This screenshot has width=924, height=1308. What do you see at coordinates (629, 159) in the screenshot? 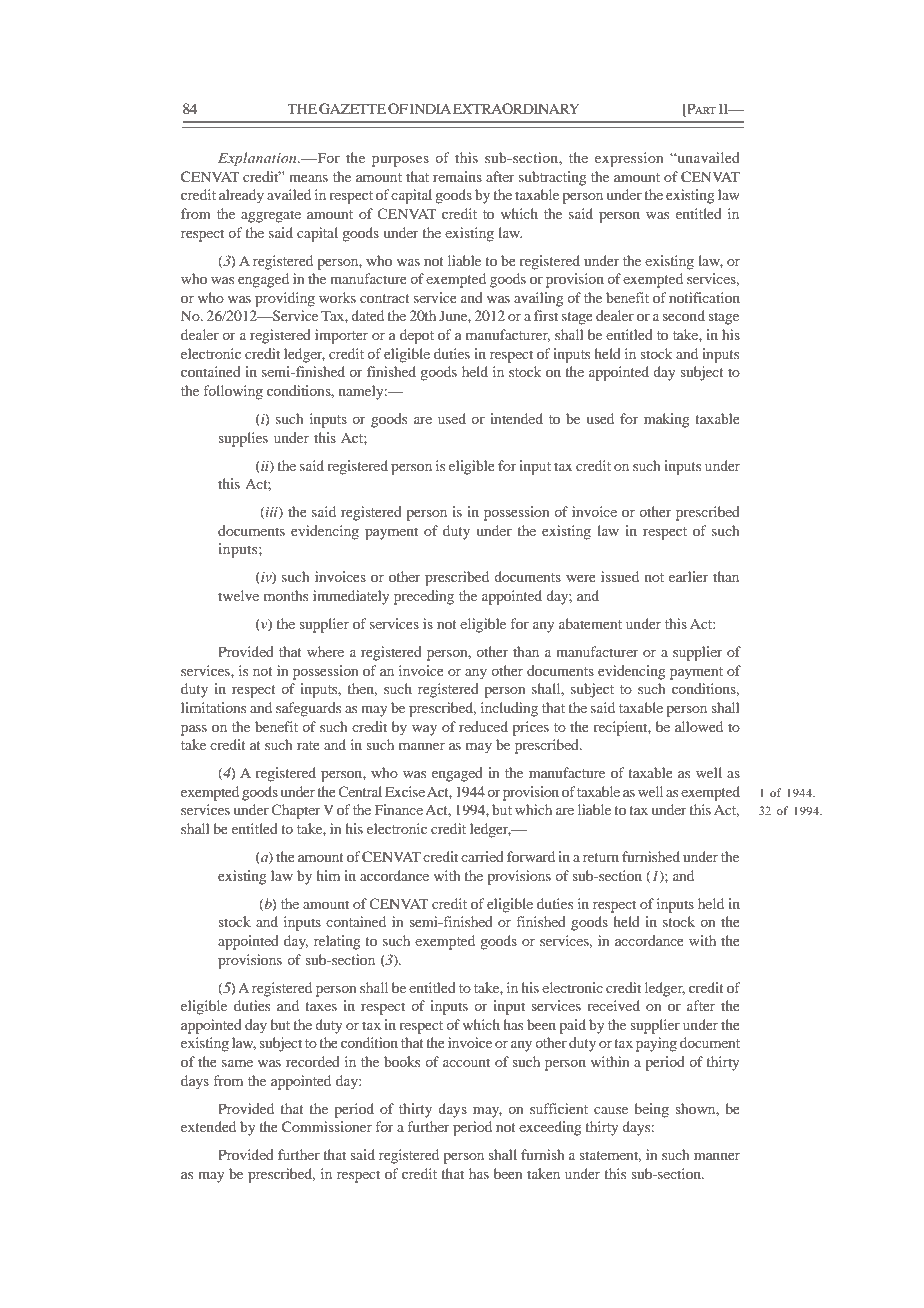
I see `expression` at bounding box center [629, 159].
